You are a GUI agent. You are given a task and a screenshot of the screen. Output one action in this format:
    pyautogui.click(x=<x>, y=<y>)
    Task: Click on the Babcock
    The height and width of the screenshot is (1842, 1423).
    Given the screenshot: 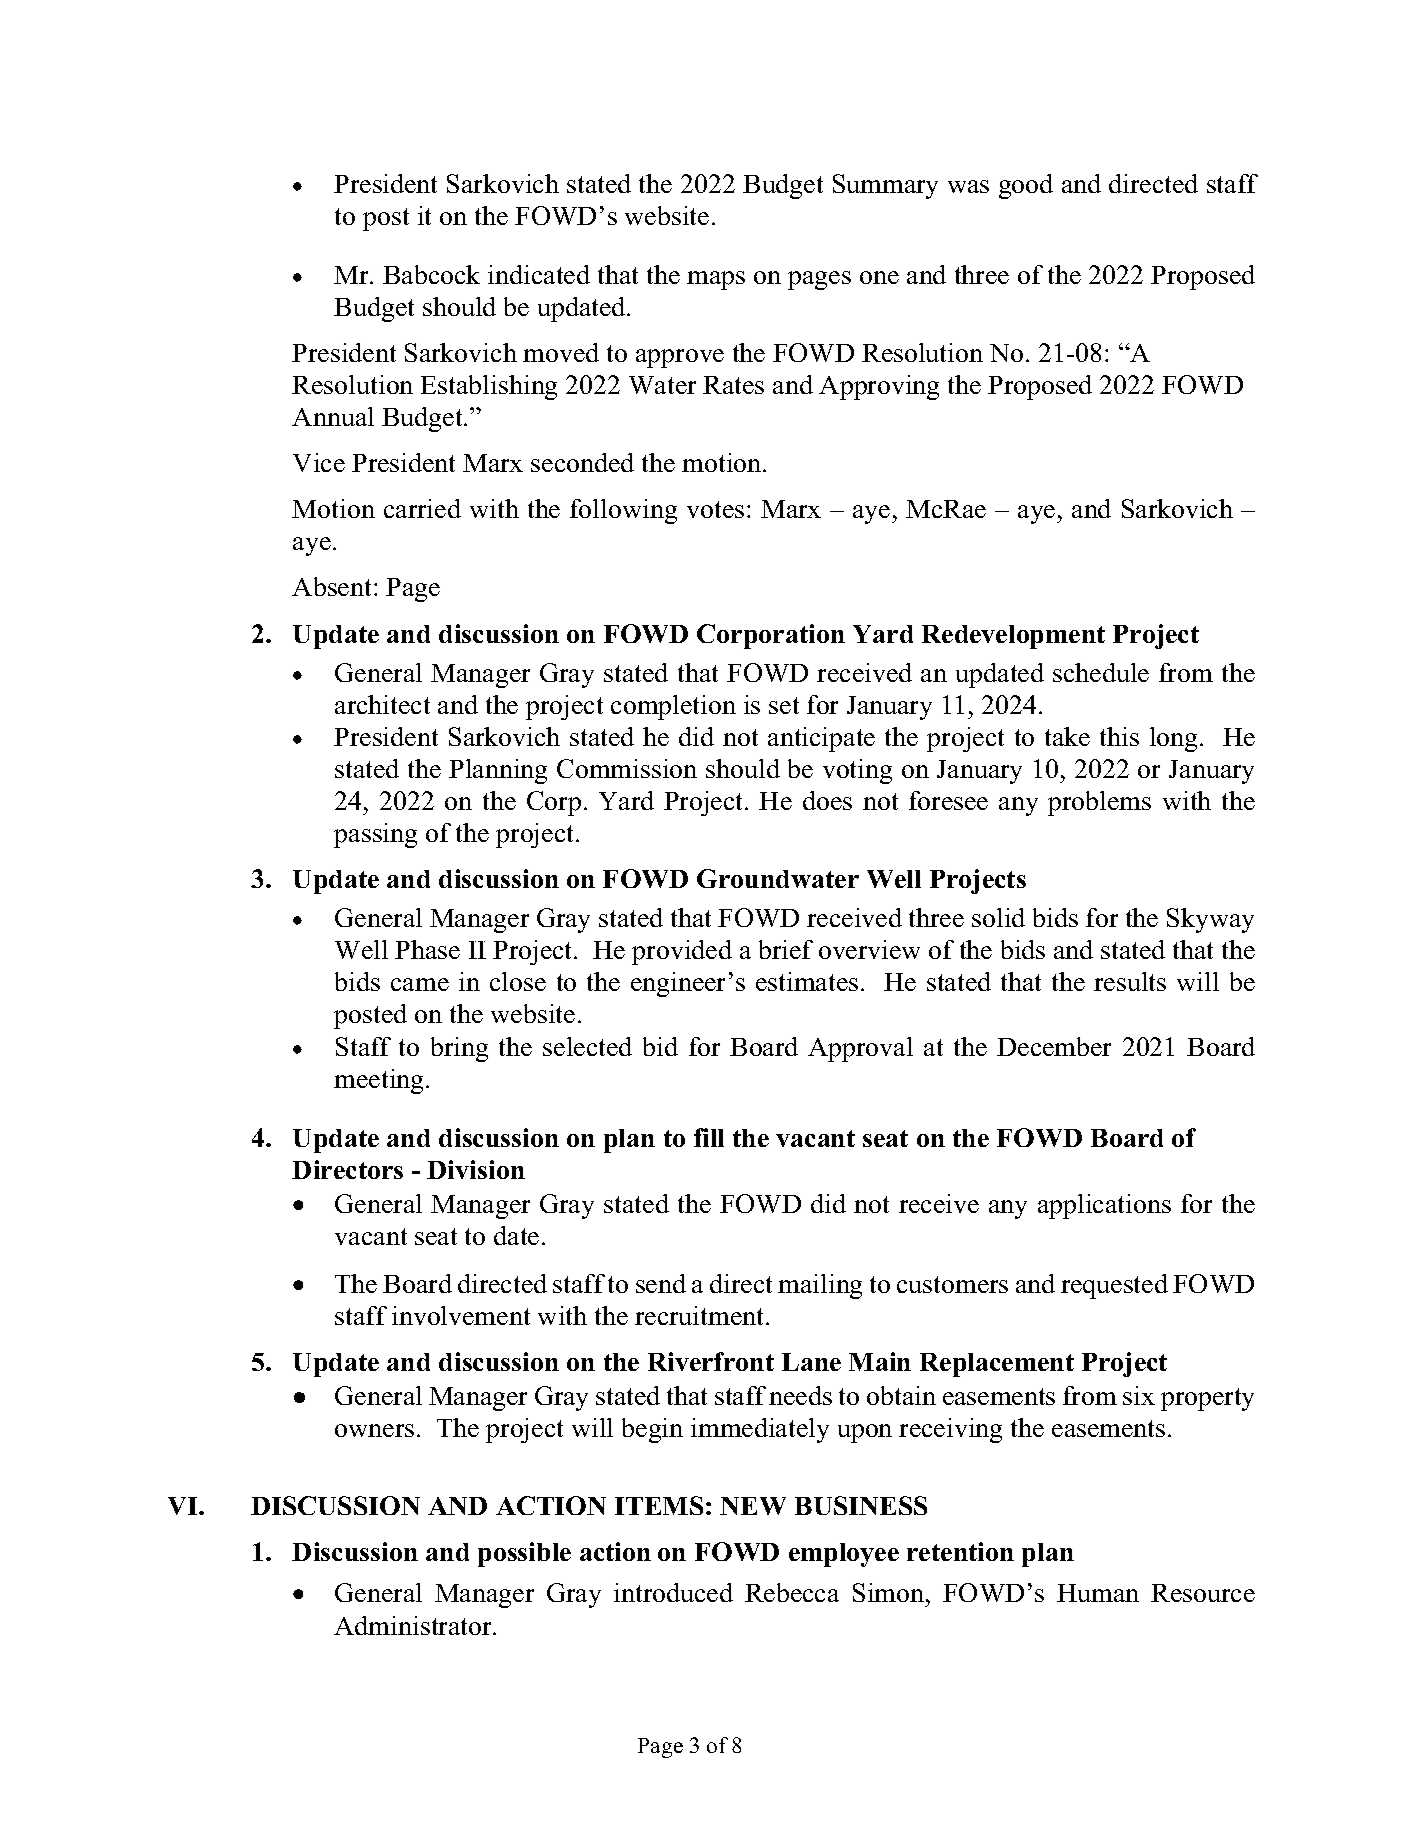 What is the action you would take?
    pyautogui.click(x=431, y=274)
